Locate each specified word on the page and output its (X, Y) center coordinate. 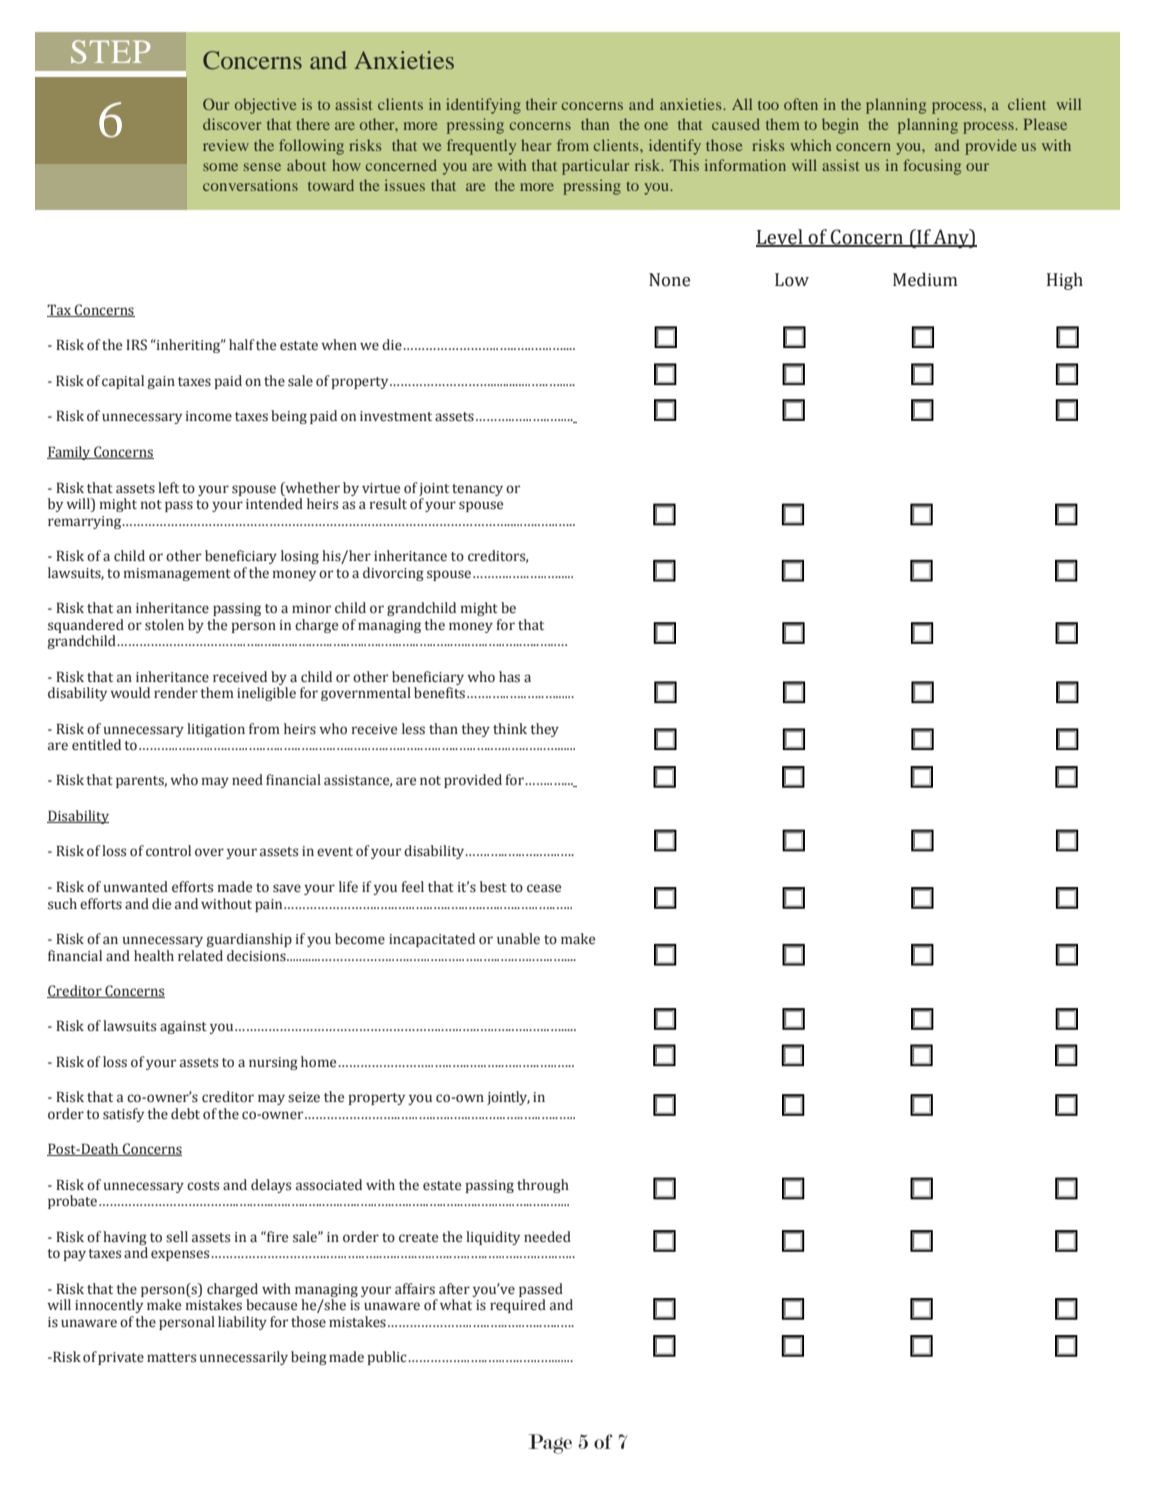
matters (171, 1358)
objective (265, 106)
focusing (932, 167)
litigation (216, 730)
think (510, 728)
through (543, 1186)
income (209, 416)
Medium (925, 279)
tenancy (477, 490)
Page (550, 1444)
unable (518, 939)
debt (185, 1114)
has (509, 677)
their (541, 104)
